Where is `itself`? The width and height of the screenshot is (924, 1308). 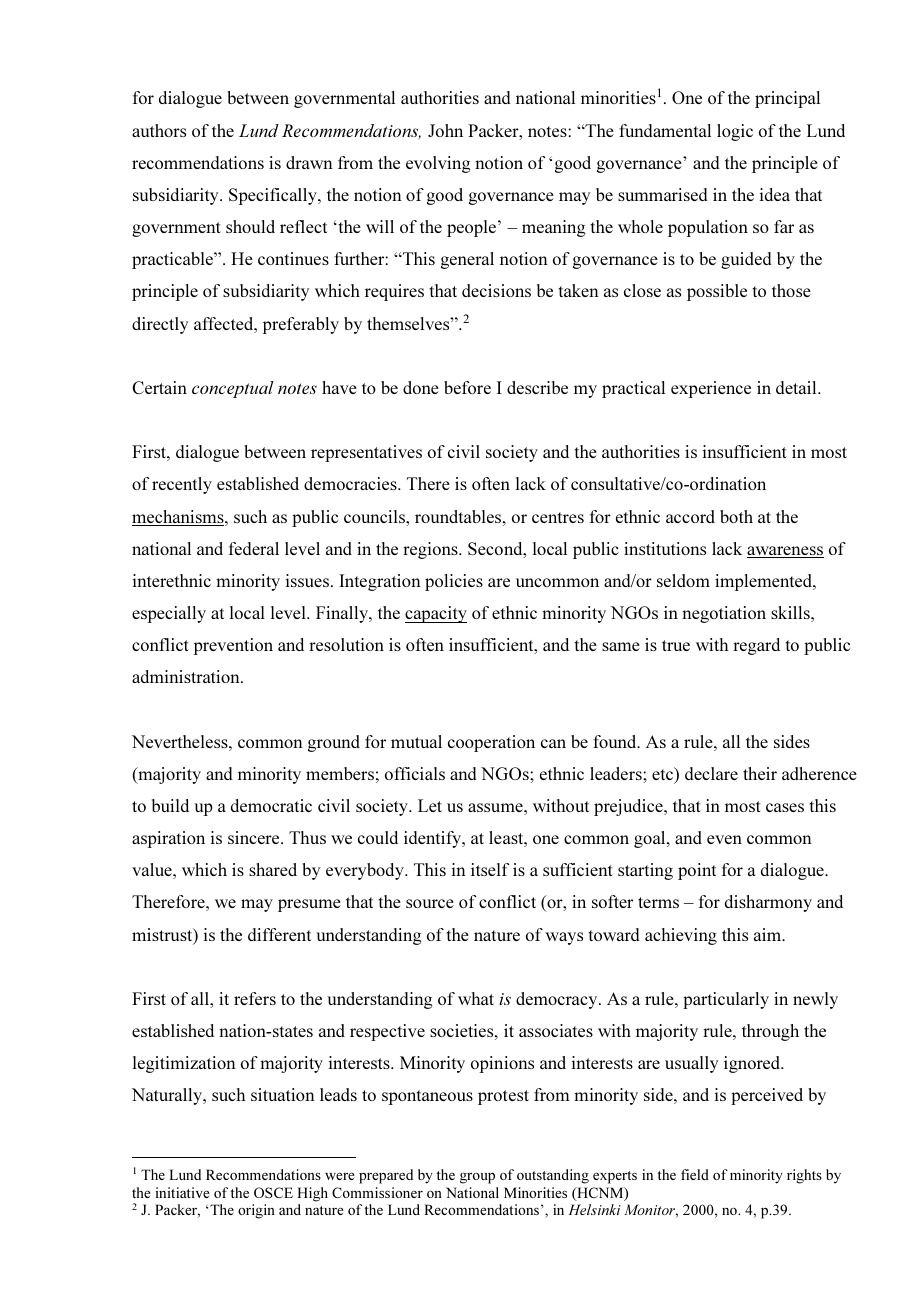 itself is located at coordinates (490, 869).
